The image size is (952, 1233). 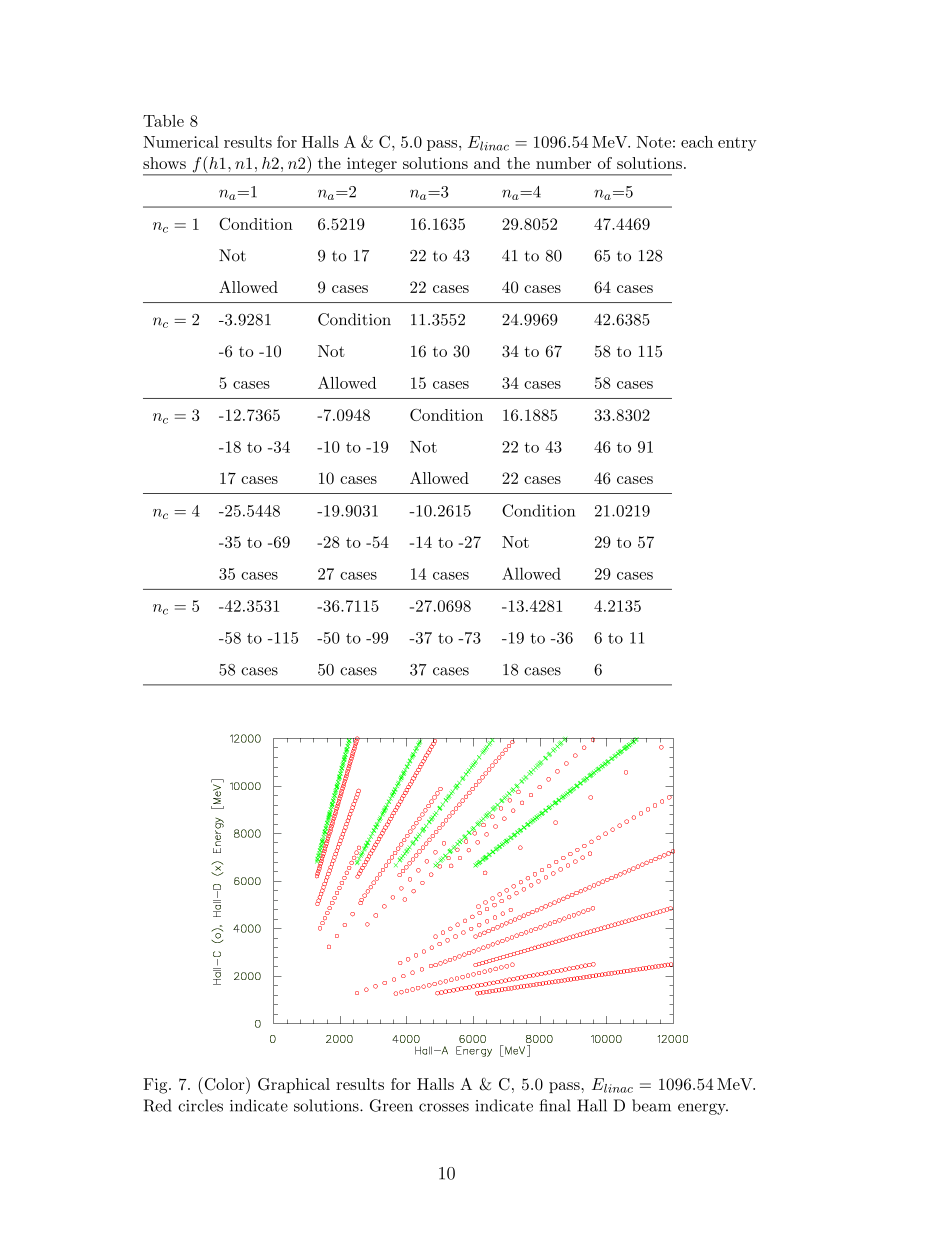 What do you see at coordinates (444, 1107) in the page?
I see `crosses` at bounding box center [444, 1107].
